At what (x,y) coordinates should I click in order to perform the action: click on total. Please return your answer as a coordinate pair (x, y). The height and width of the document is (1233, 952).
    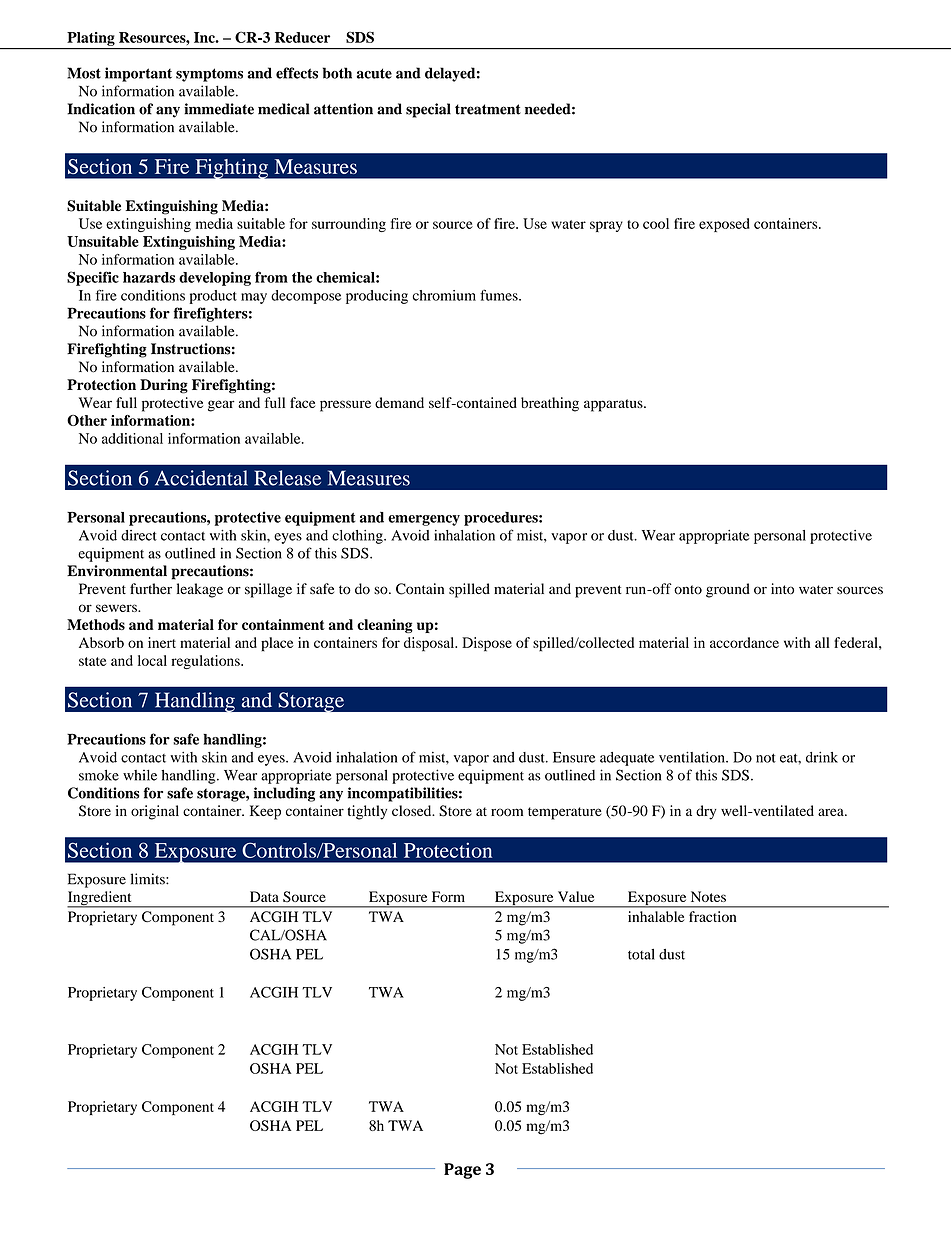
    Looking at the image, I should click on (641, 954).
